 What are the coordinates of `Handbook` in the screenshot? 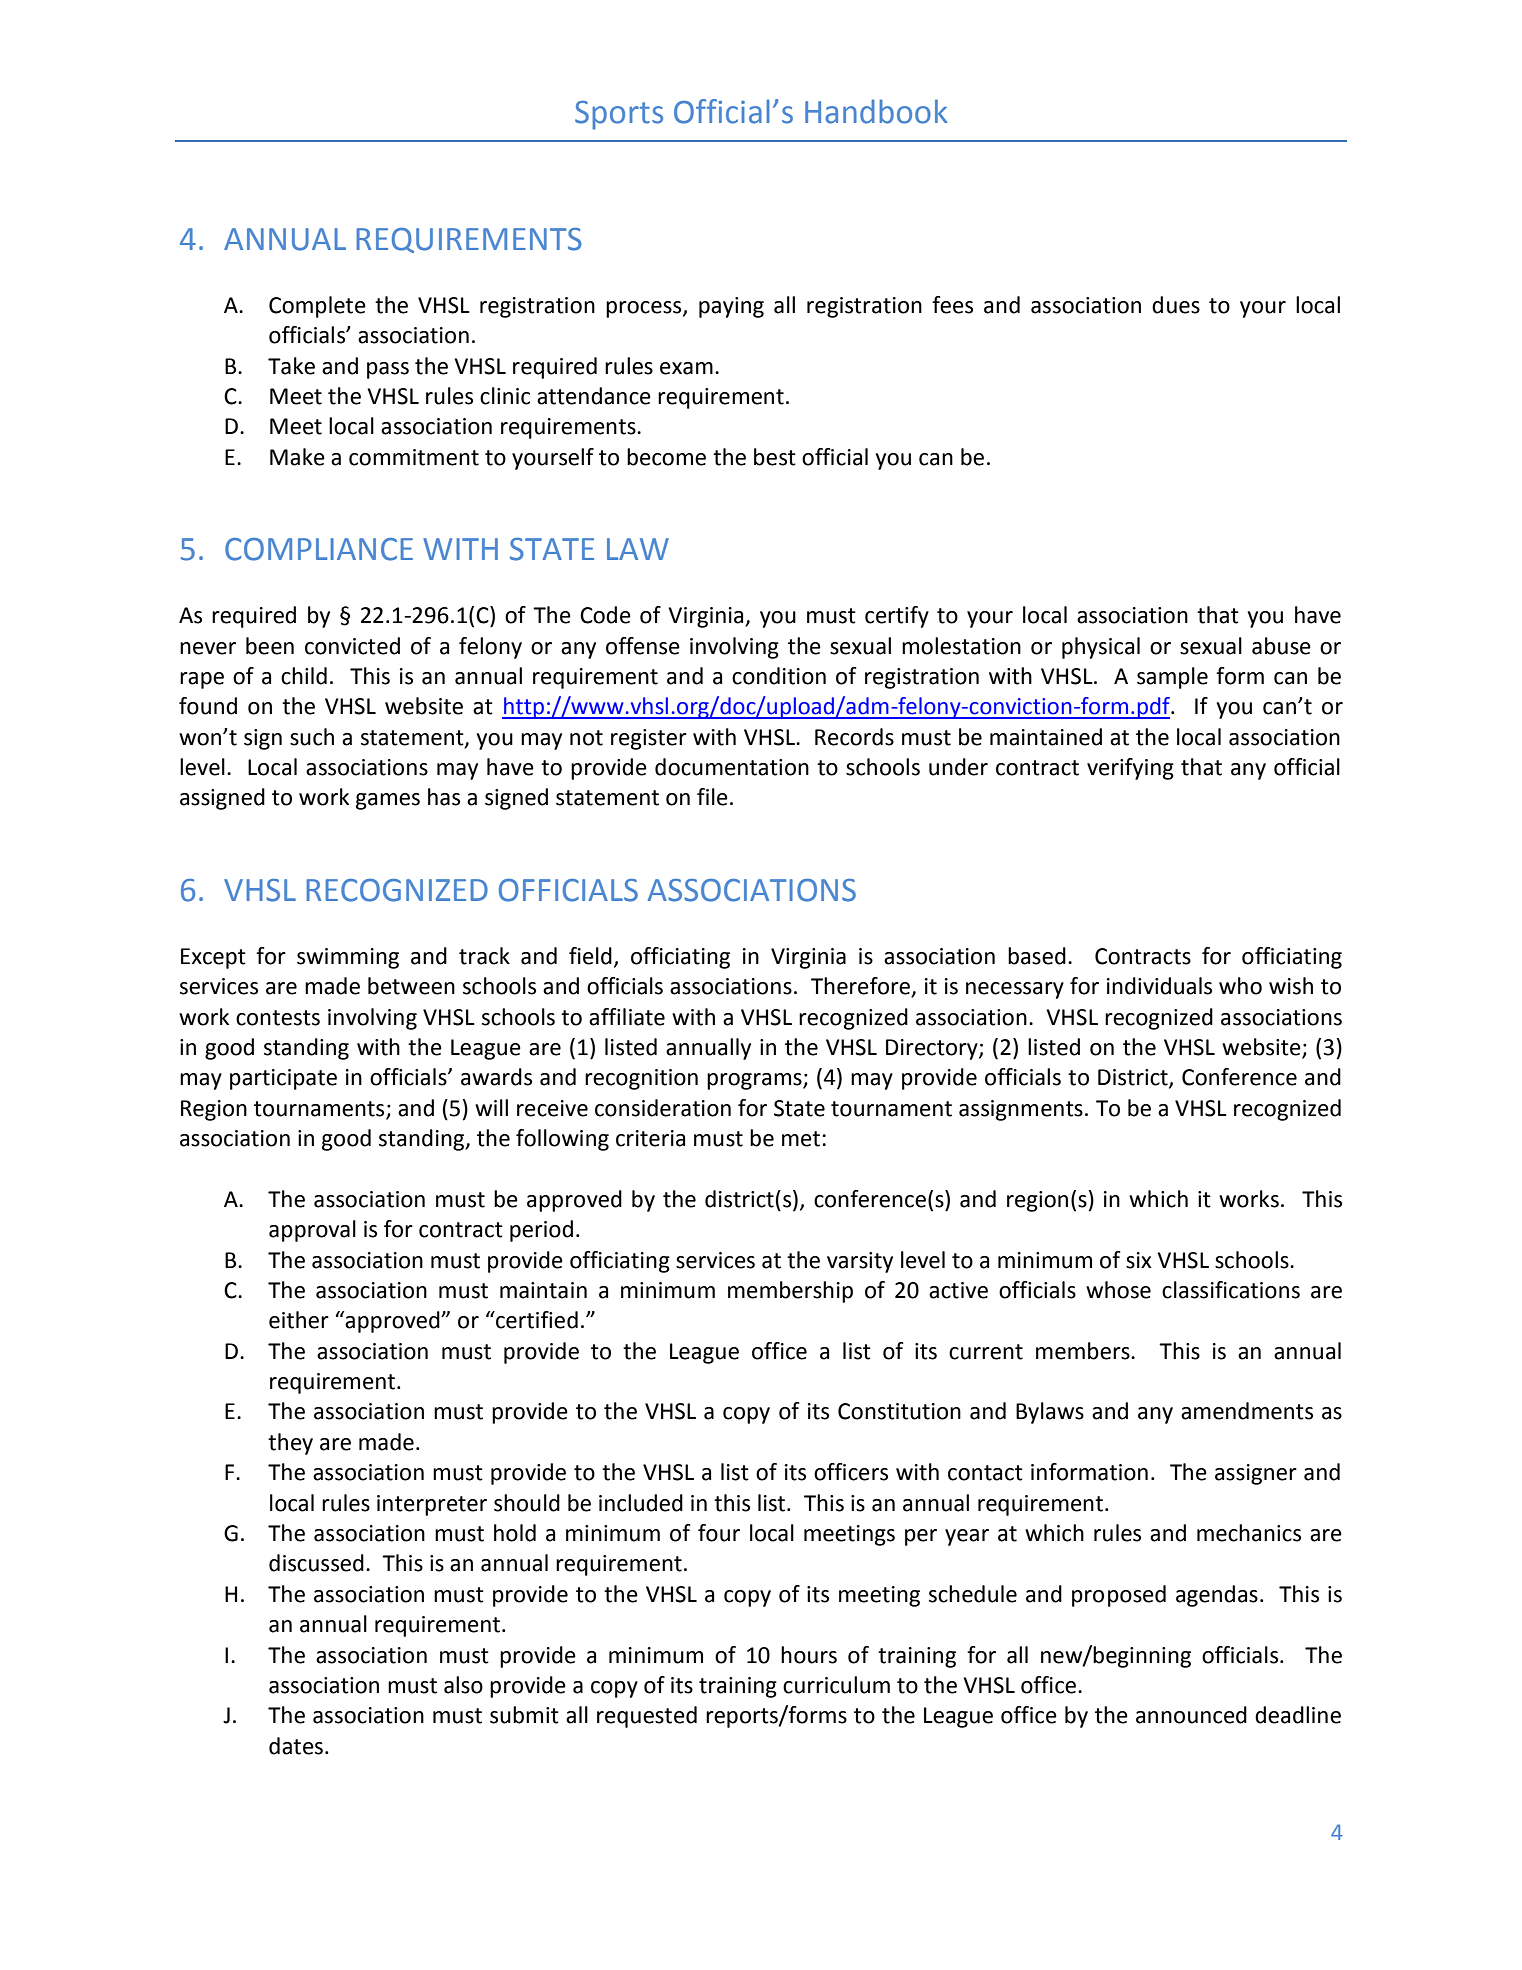 It's located at (876, 111).
